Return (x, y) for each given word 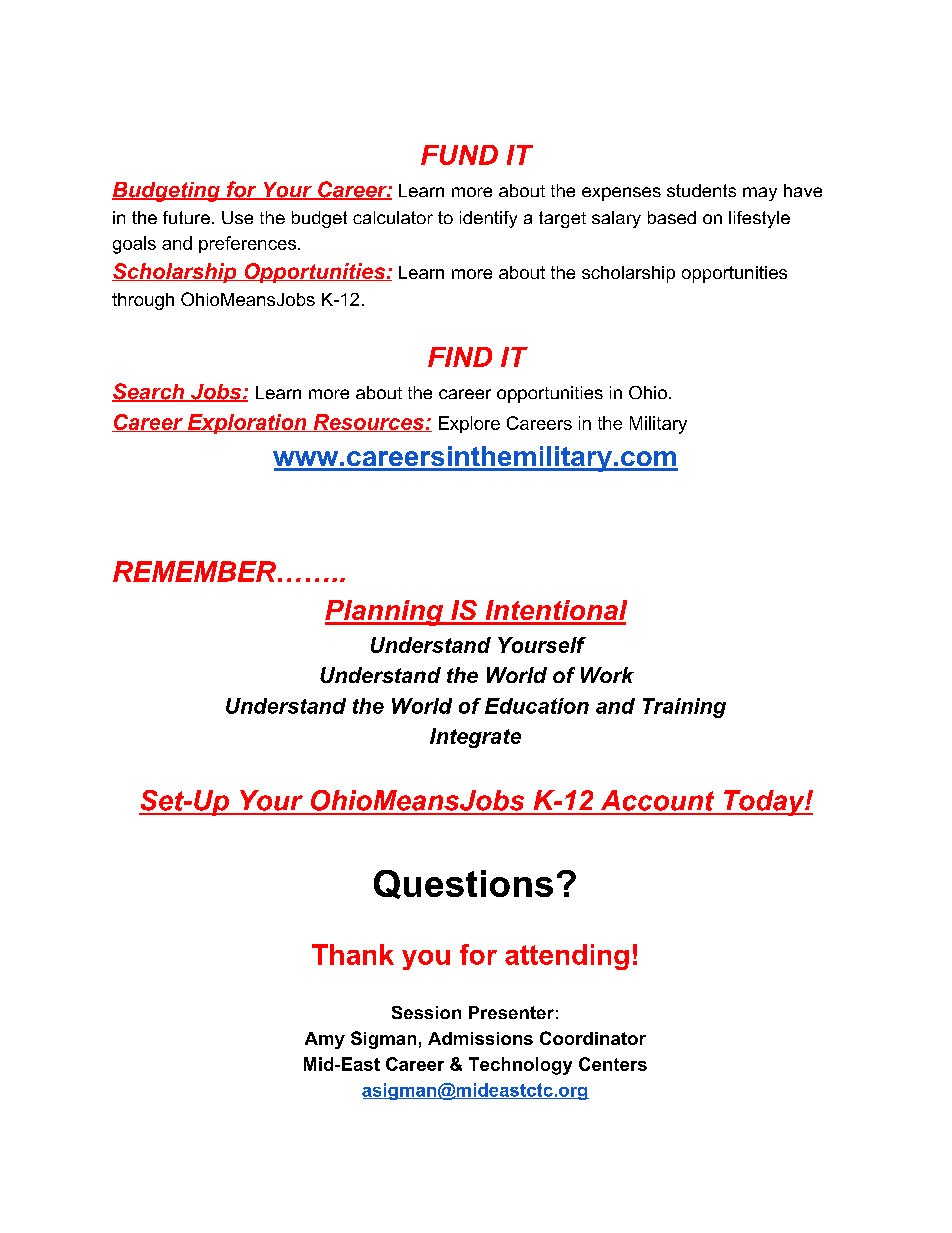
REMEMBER (194, 571)
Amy (325, 1040)
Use (237, 217)
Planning (385, 613)
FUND (459, 155)
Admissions (480, 1038)
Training (684, 708)
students (701, 190)
